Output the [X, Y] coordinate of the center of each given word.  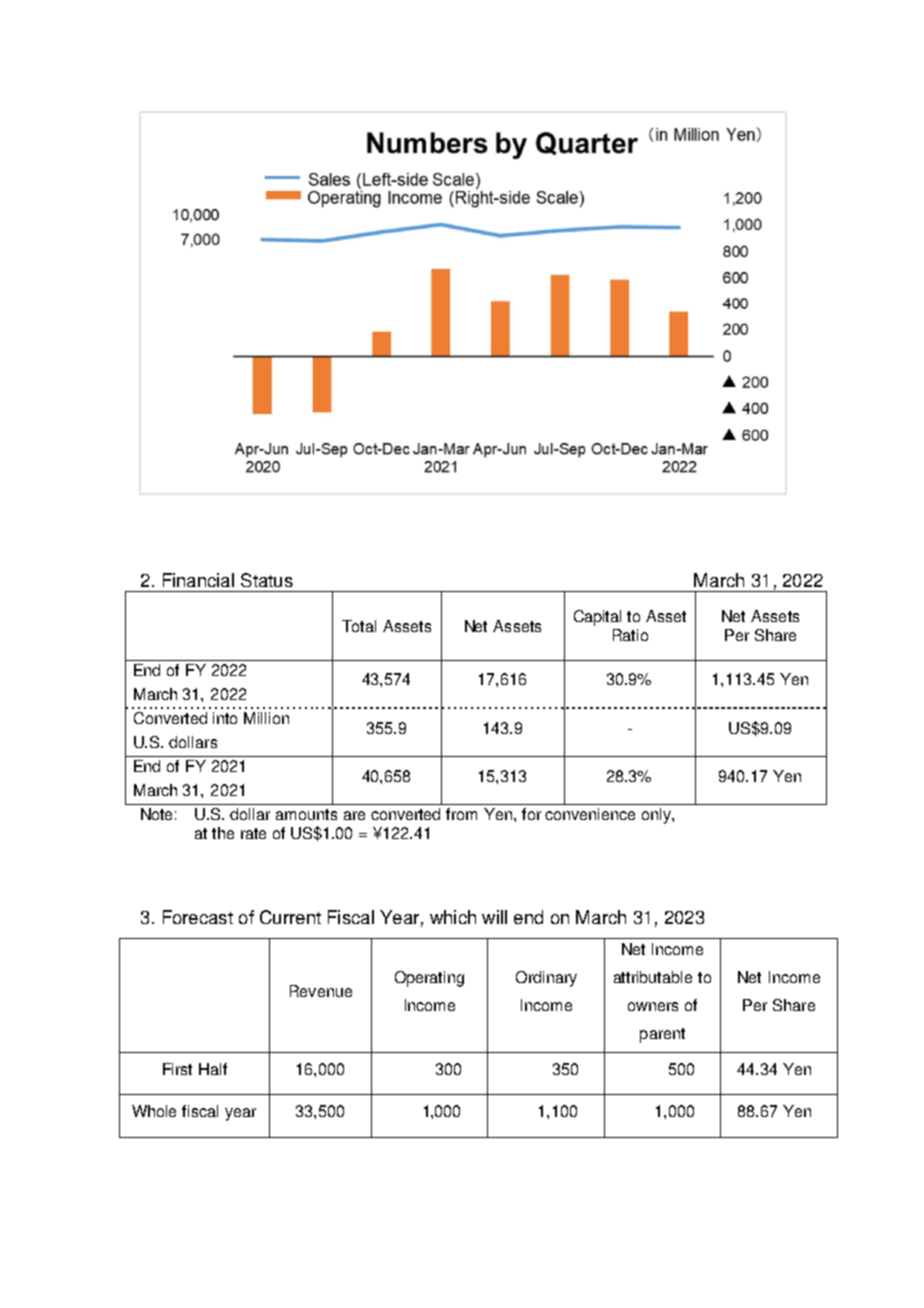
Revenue [321, 991]
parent [662, 1035]
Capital [597, 618]
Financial [198, 580]
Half [213, 1069]
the [223, 833]
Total [359, 626]
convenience [590, 814]
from [461, 814]
